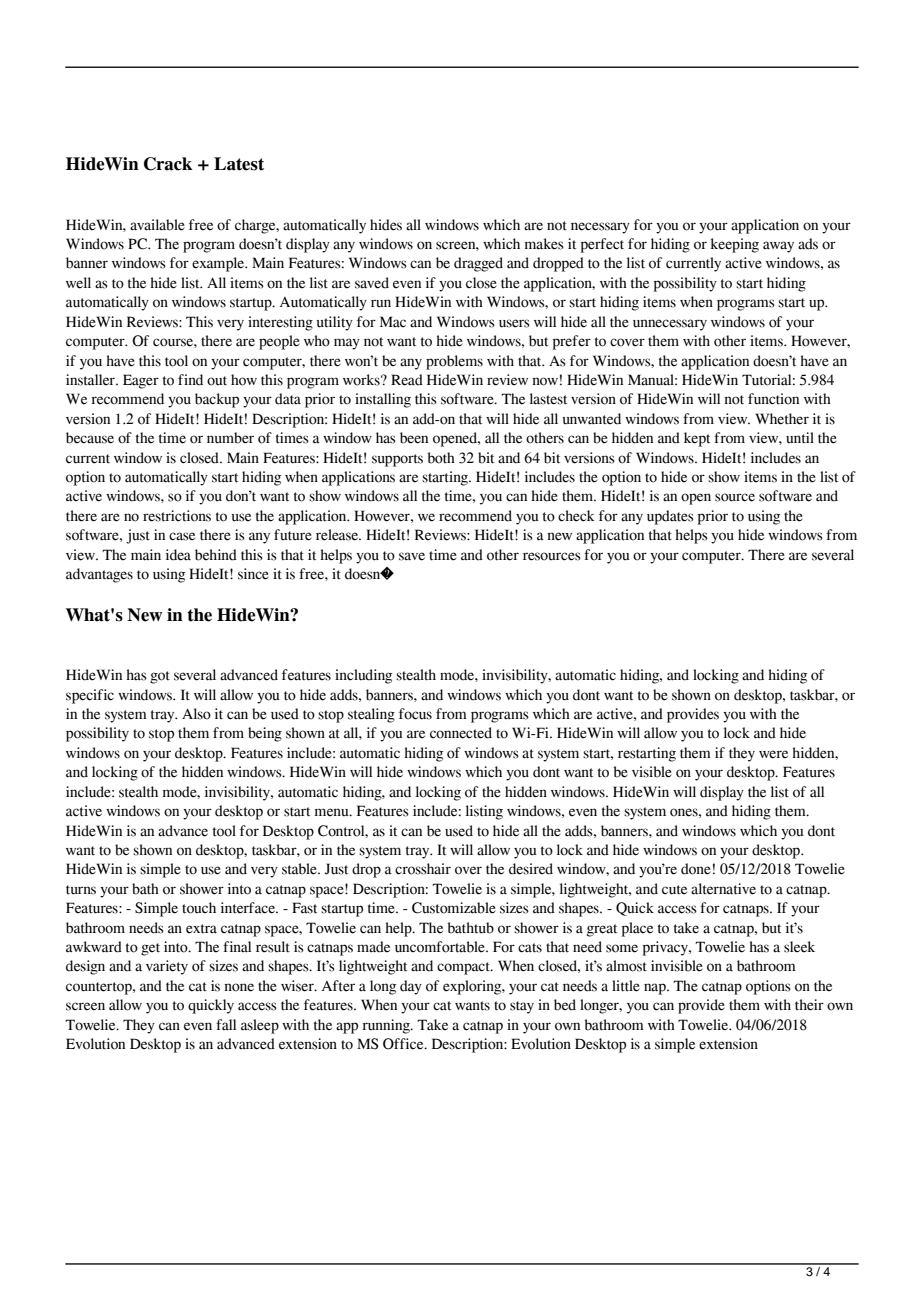 The height and width of the screenshot is (1308, 924). Describe the element at coordinates (226, 1025) in the screenshot. I see `fall` at that location.
